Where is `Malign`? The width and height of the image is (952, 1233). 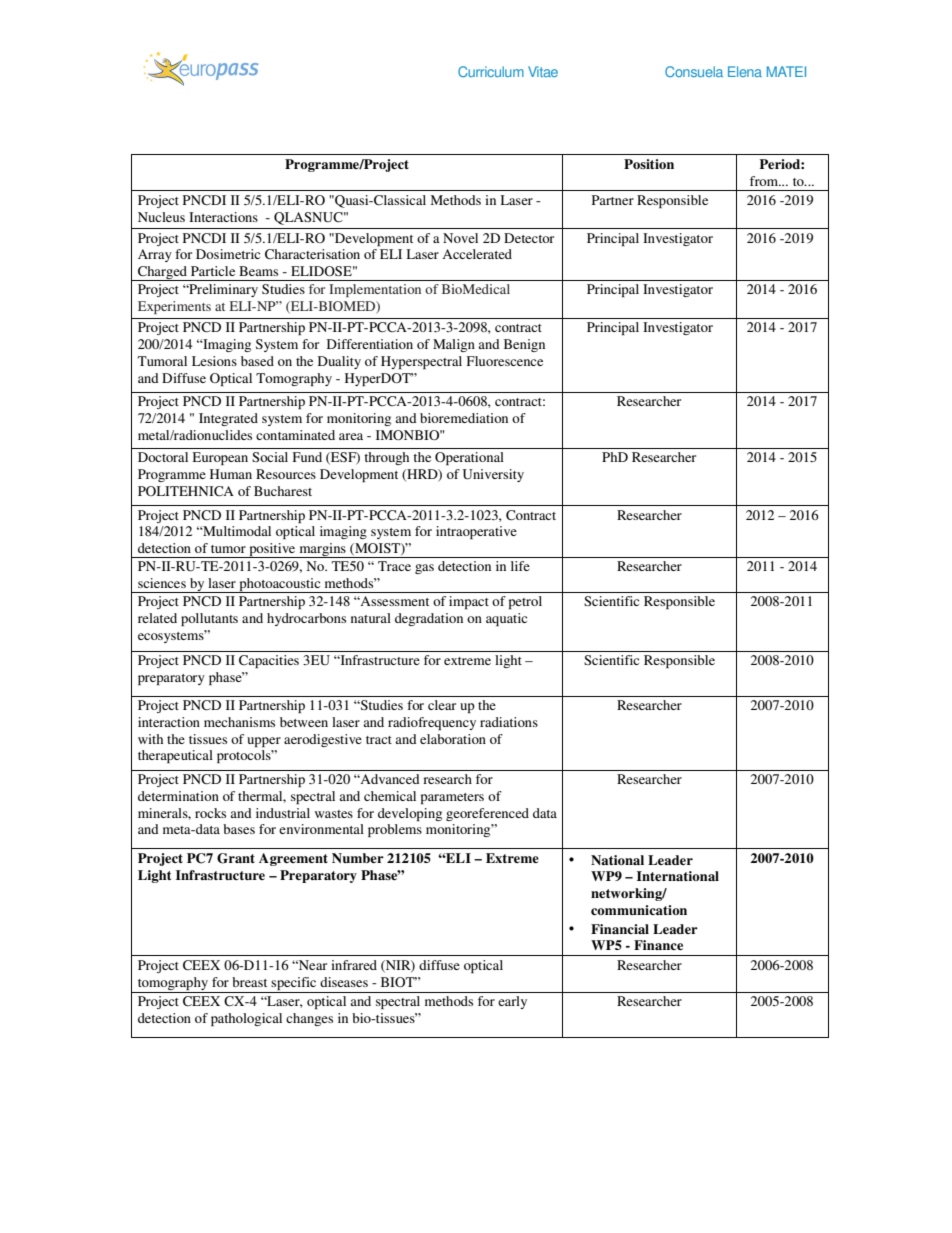
Malign is located at coordinates (454, 345).
